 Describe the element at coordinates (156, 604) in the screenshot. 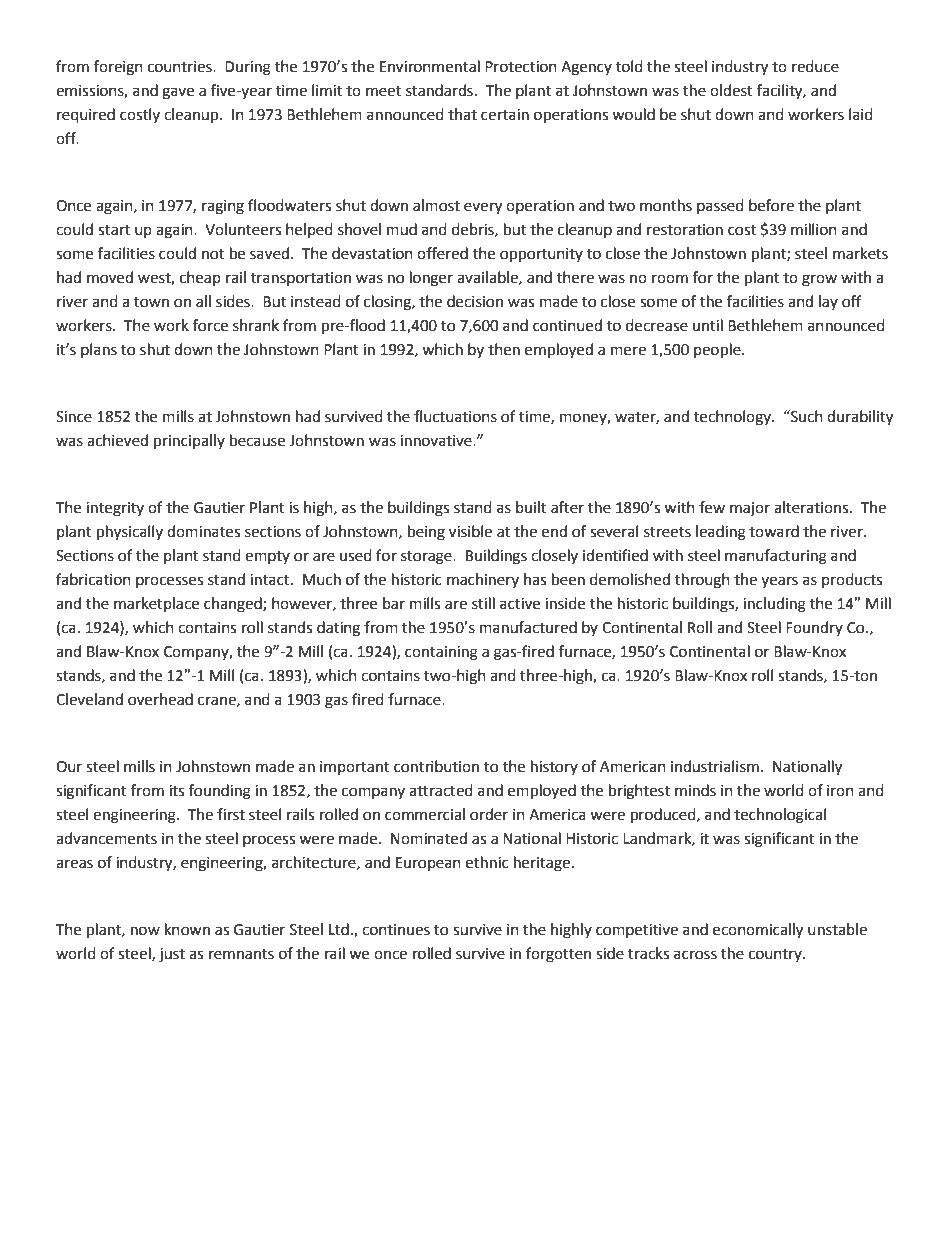

I see `marketplace` at that location.
